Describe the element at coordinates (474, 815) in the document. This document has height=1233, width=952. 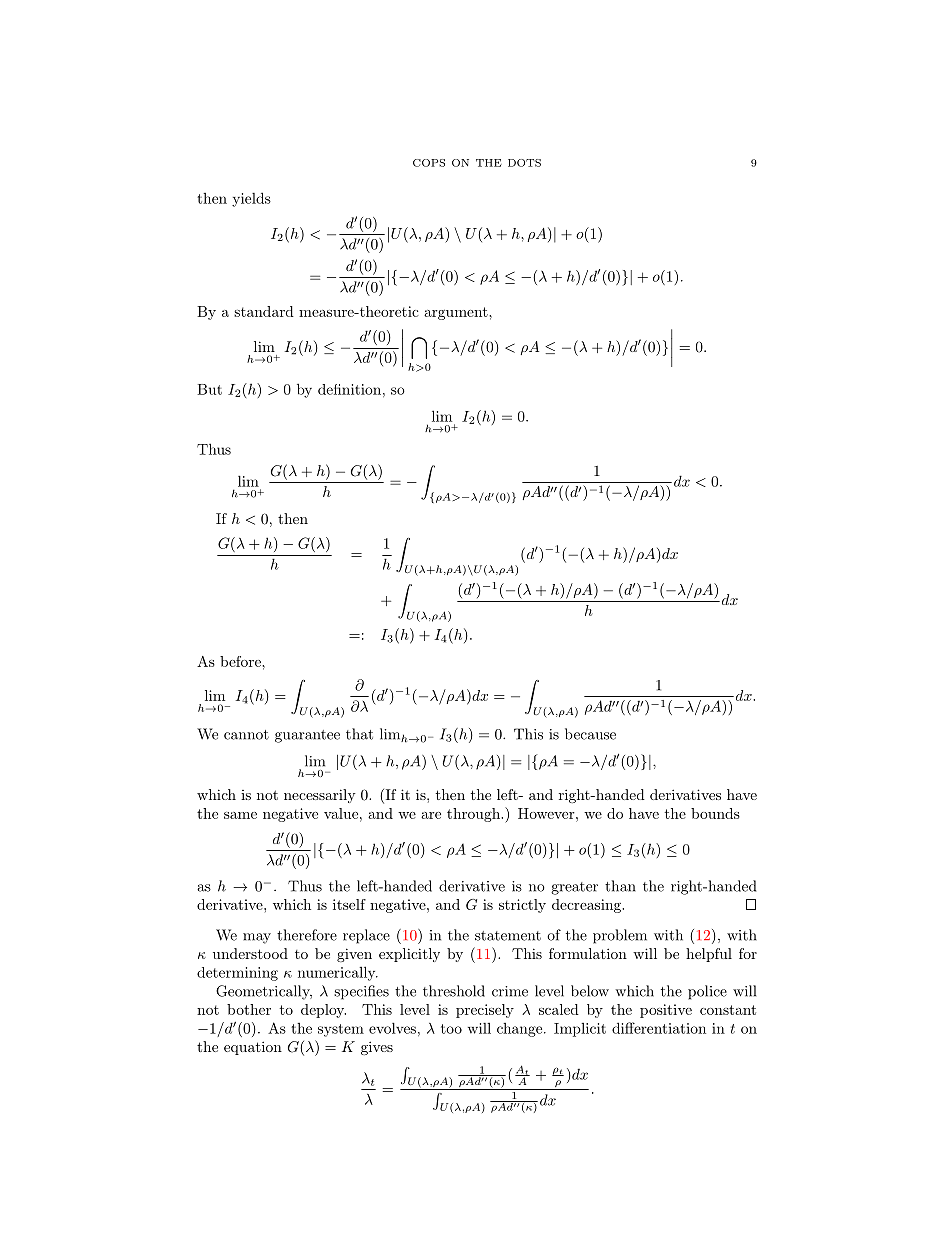
I see `through` at that location.
